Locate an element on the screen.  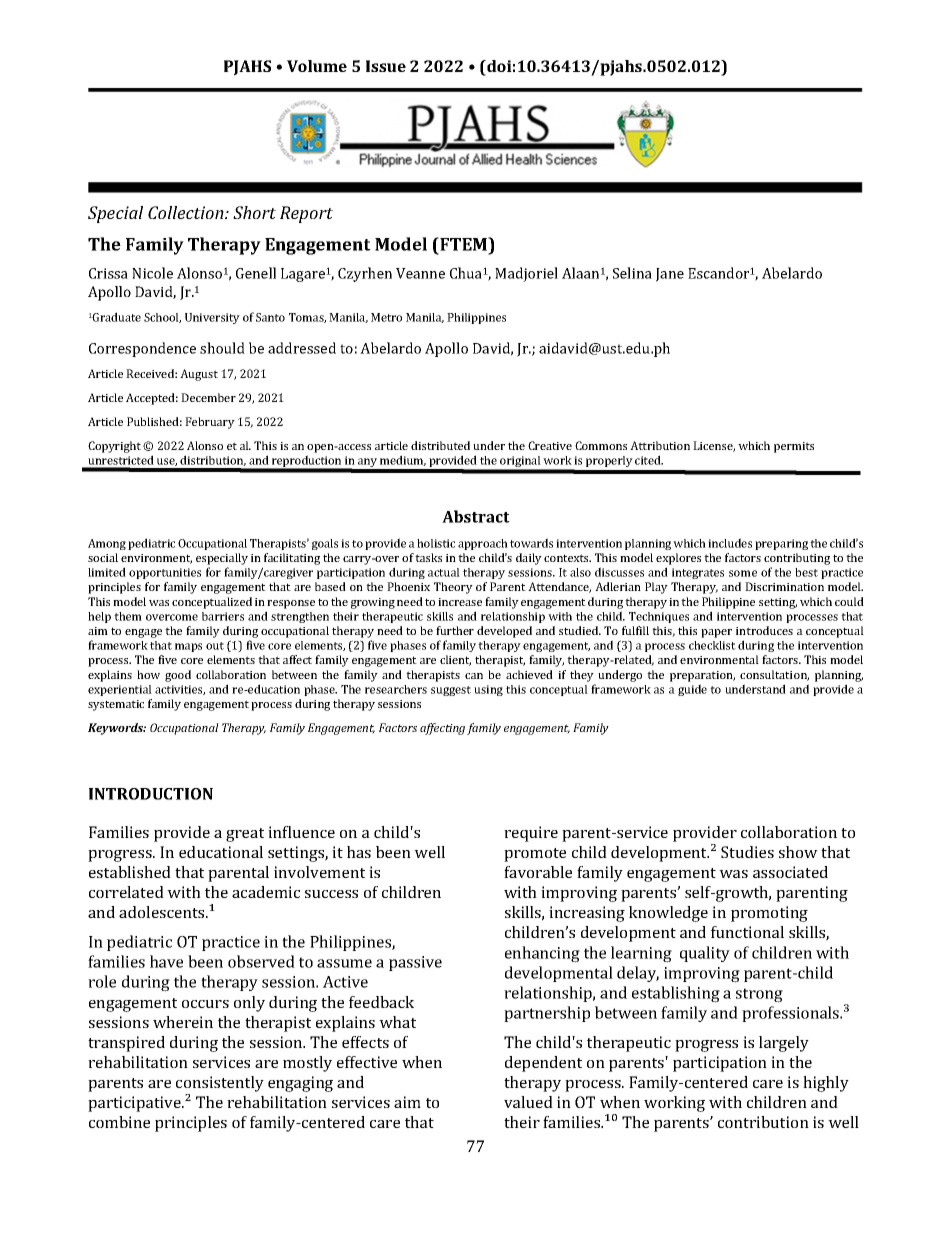
permits is located at coordinates (794, 447).
